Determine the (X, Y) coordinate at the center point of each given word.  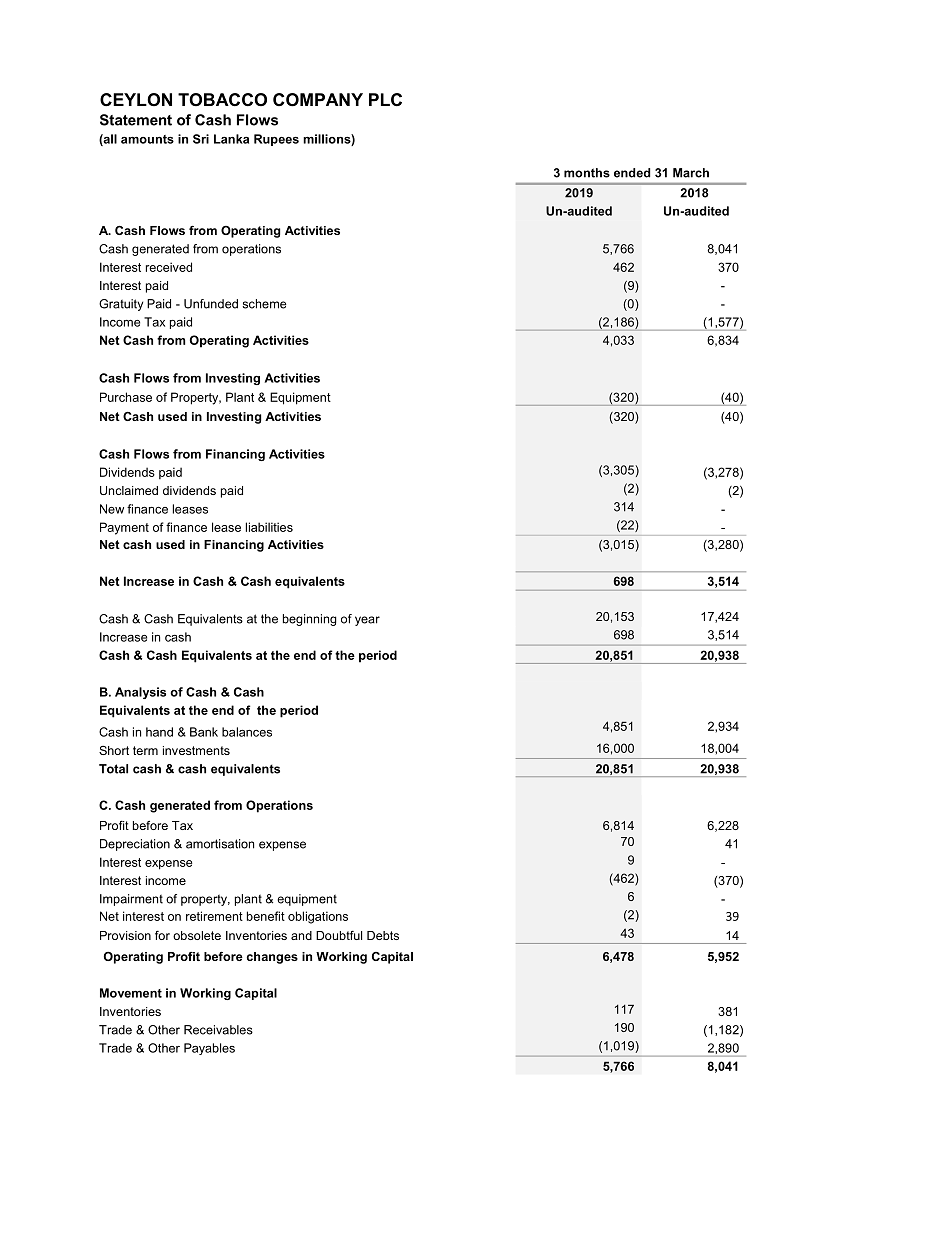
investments (196, 750)
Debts (383, 935)
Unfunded (211, 304)
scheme (265, 304)
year (367, 621)
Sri (201, 139)
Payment (124, 528)
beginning (310, 620)
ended (632, 173)
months (587, 173)
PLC (385, 99)
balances (247, 732)
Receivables (218, 1030)
